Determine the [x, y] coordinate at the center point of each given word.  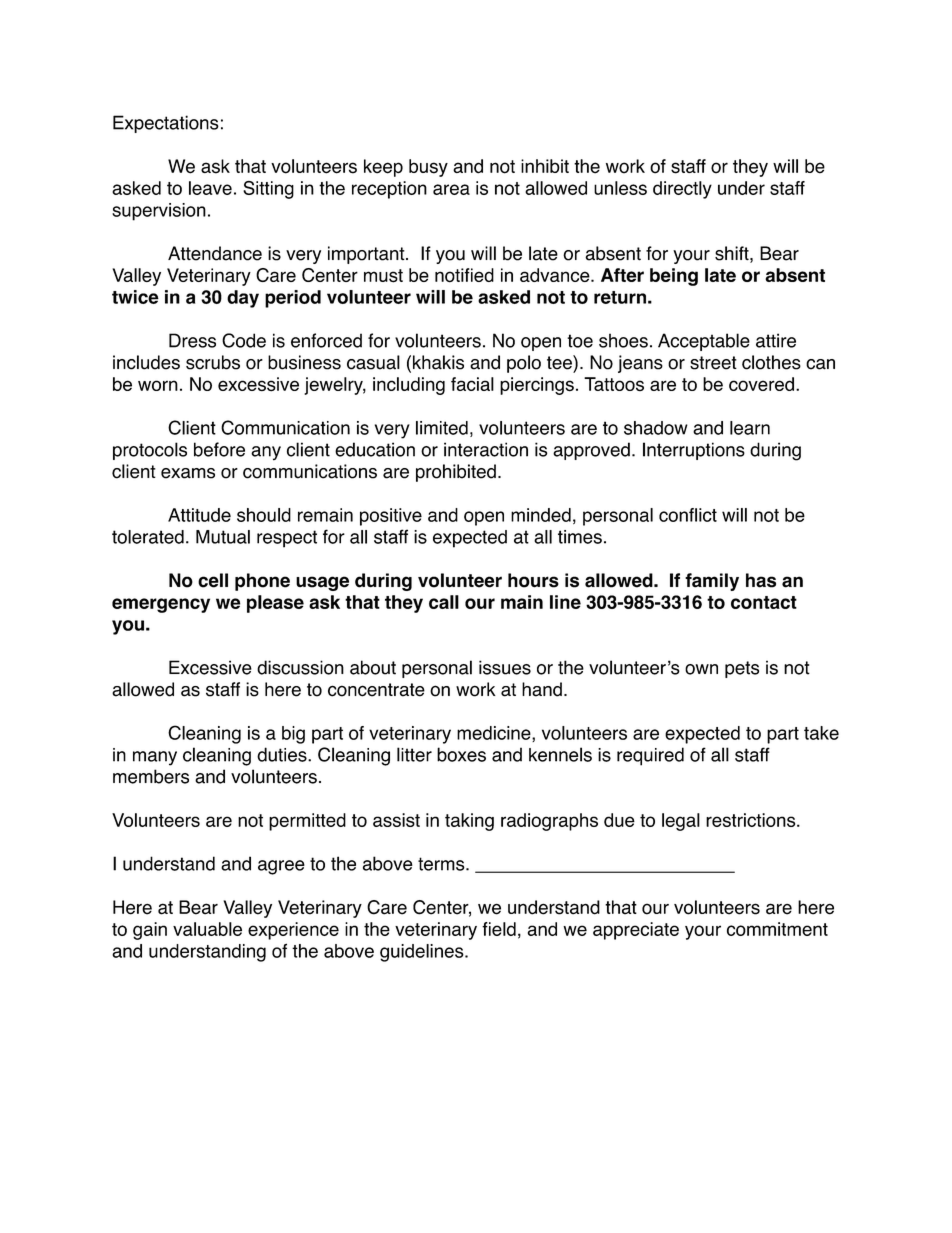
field [499, 929]
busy [428, 168]
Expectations [166, 124]
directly [682, 190]
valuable [207, 929]
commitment [777, 929]
